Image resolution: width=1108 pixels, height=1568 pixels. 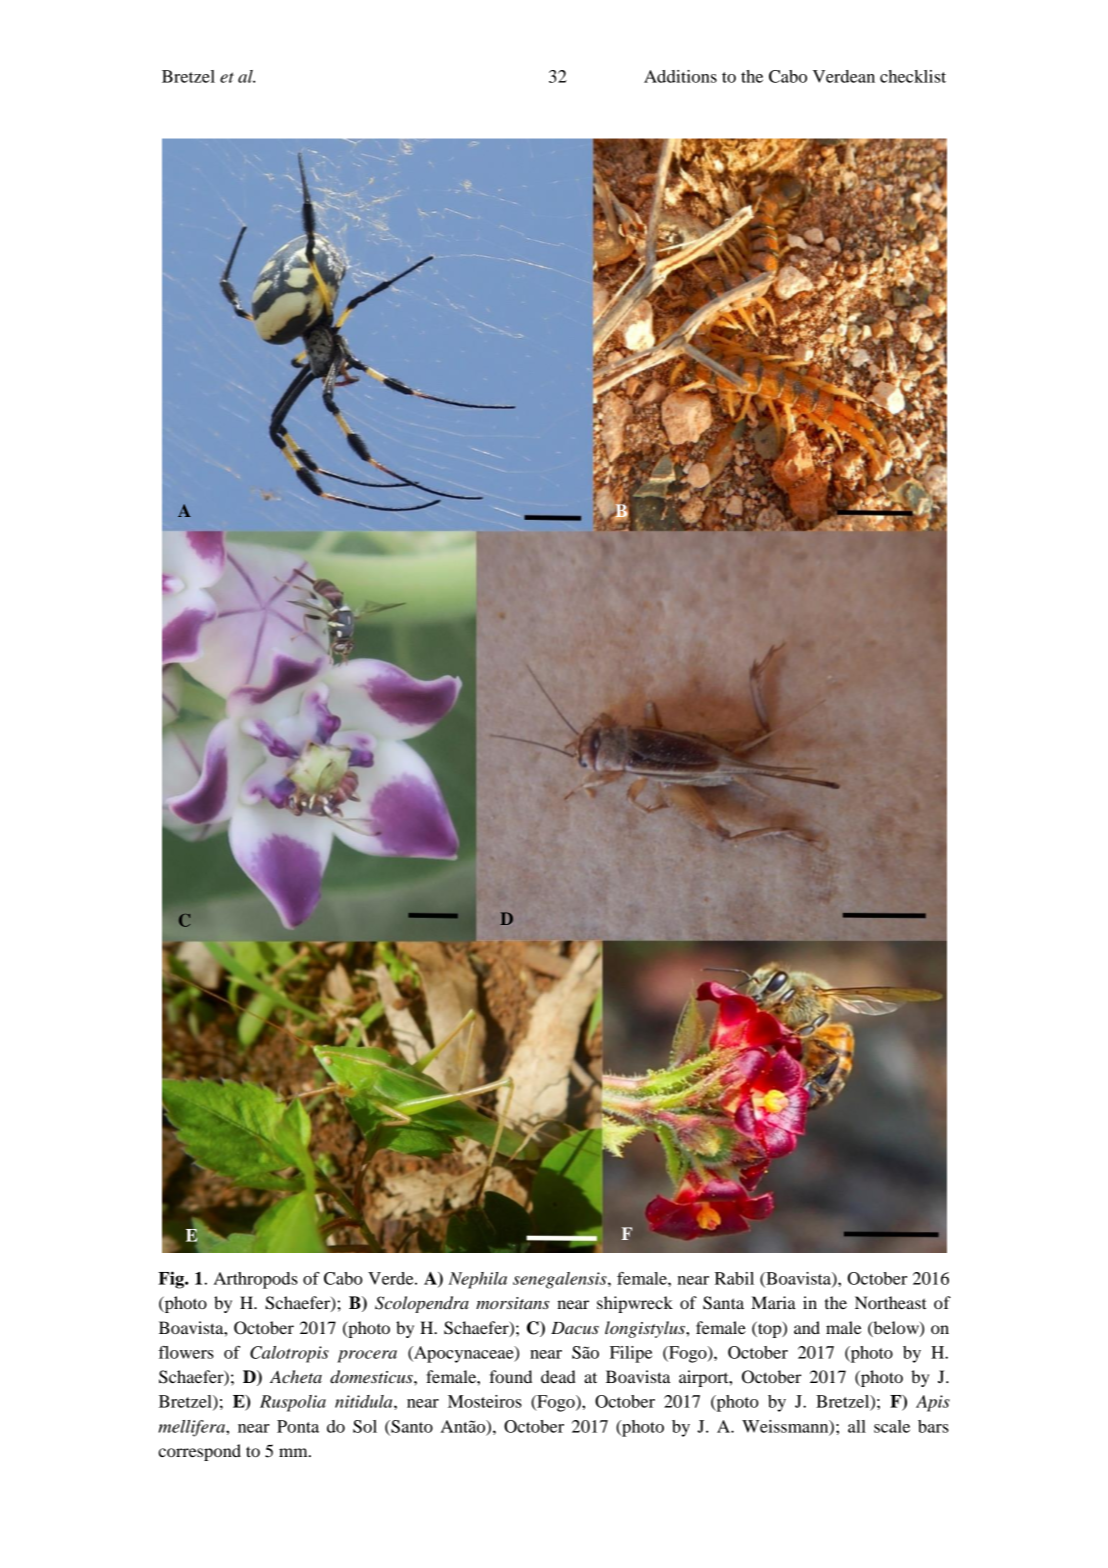 What do you see at coordinates (256, 1280) in the screenshot?
I see `Arthropods` at bounding box center [256, 1280].
